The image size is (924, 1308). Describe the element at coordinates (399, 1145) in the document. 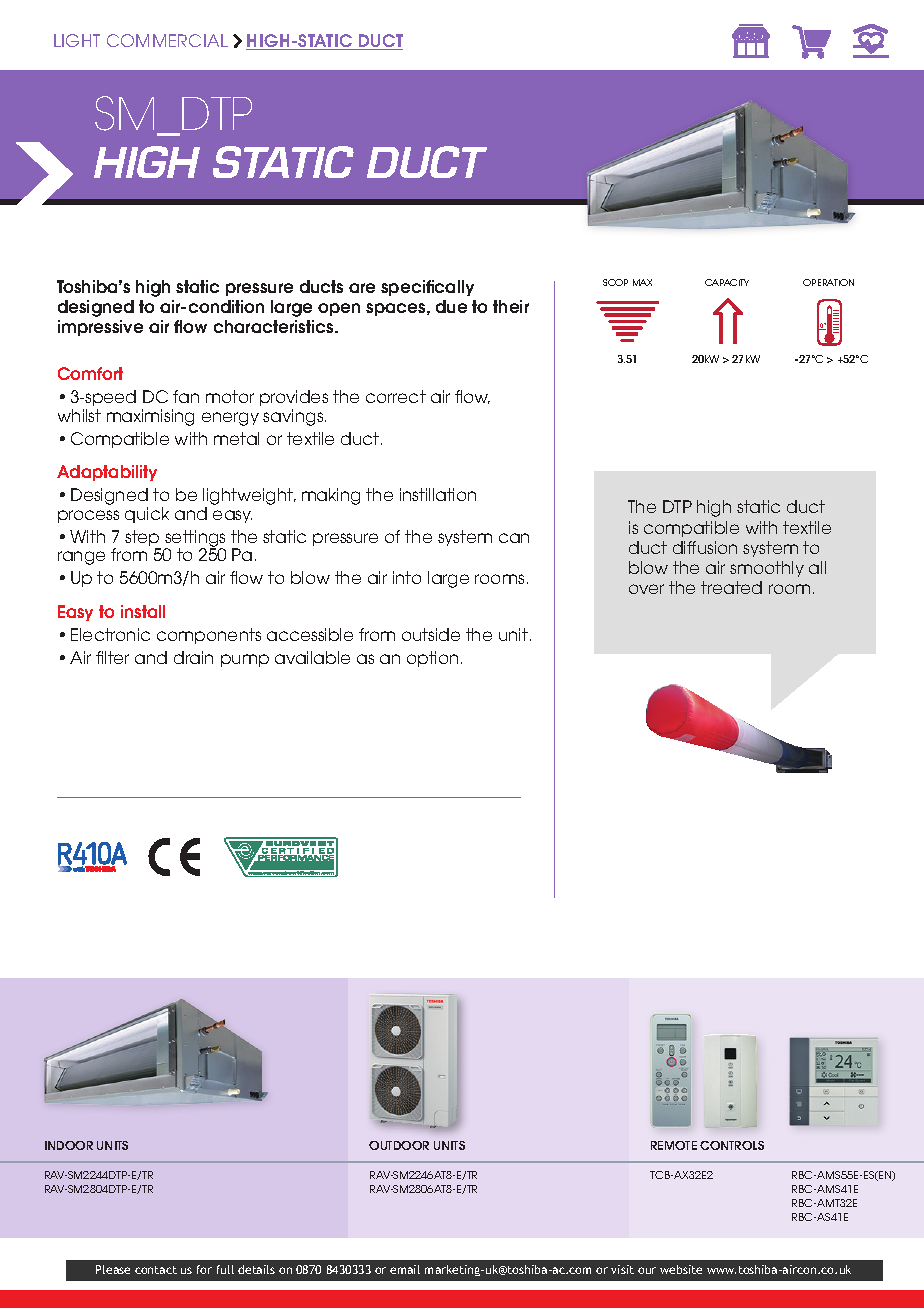

I see `OUTDOOR` at that location.
